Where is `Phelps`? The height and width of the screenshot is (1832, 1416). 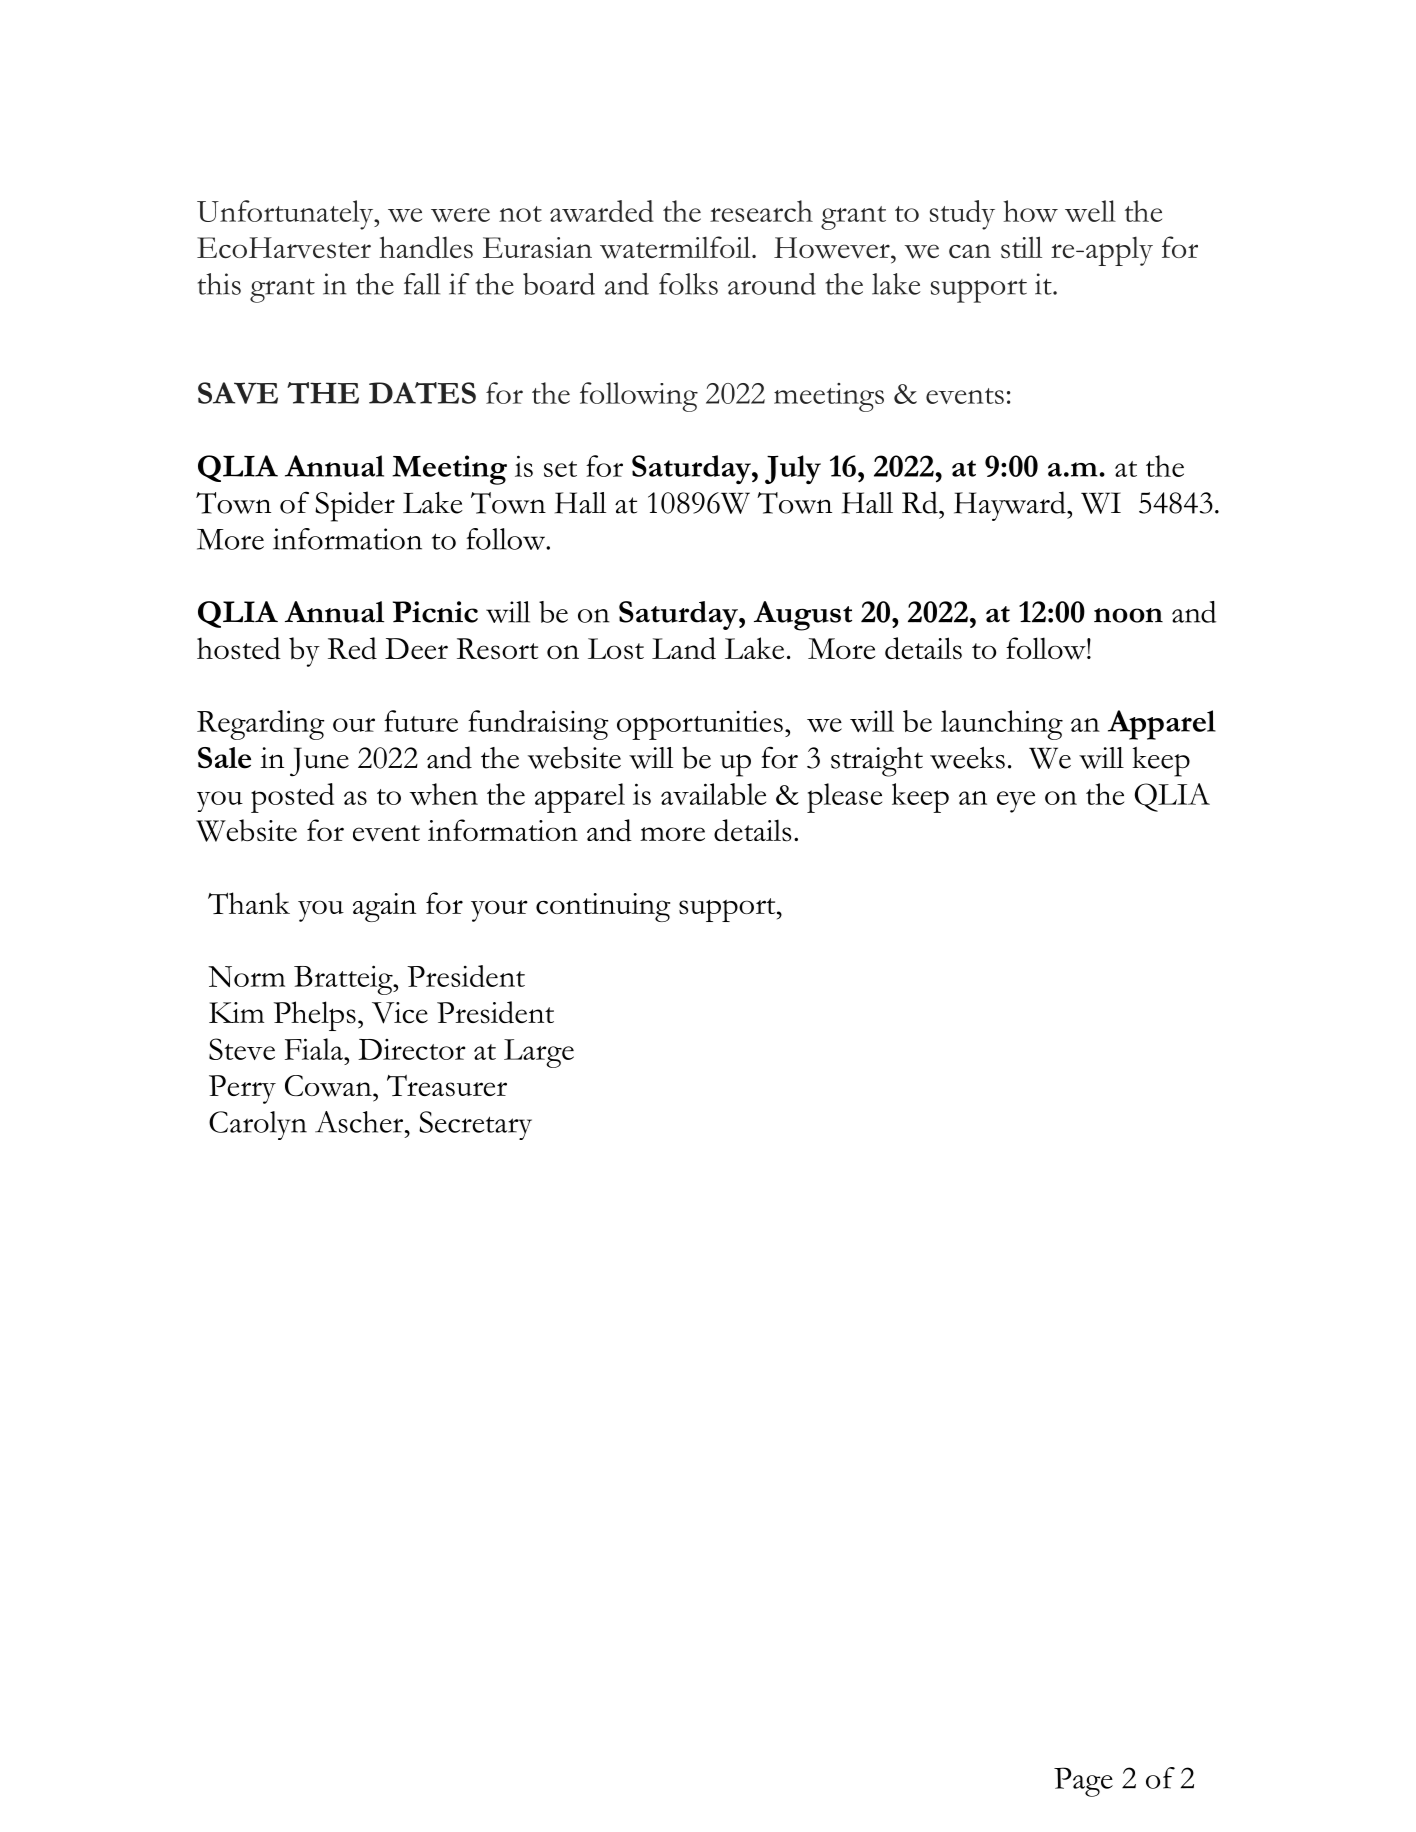 Phelps is located at coordinates (315, 1016).
